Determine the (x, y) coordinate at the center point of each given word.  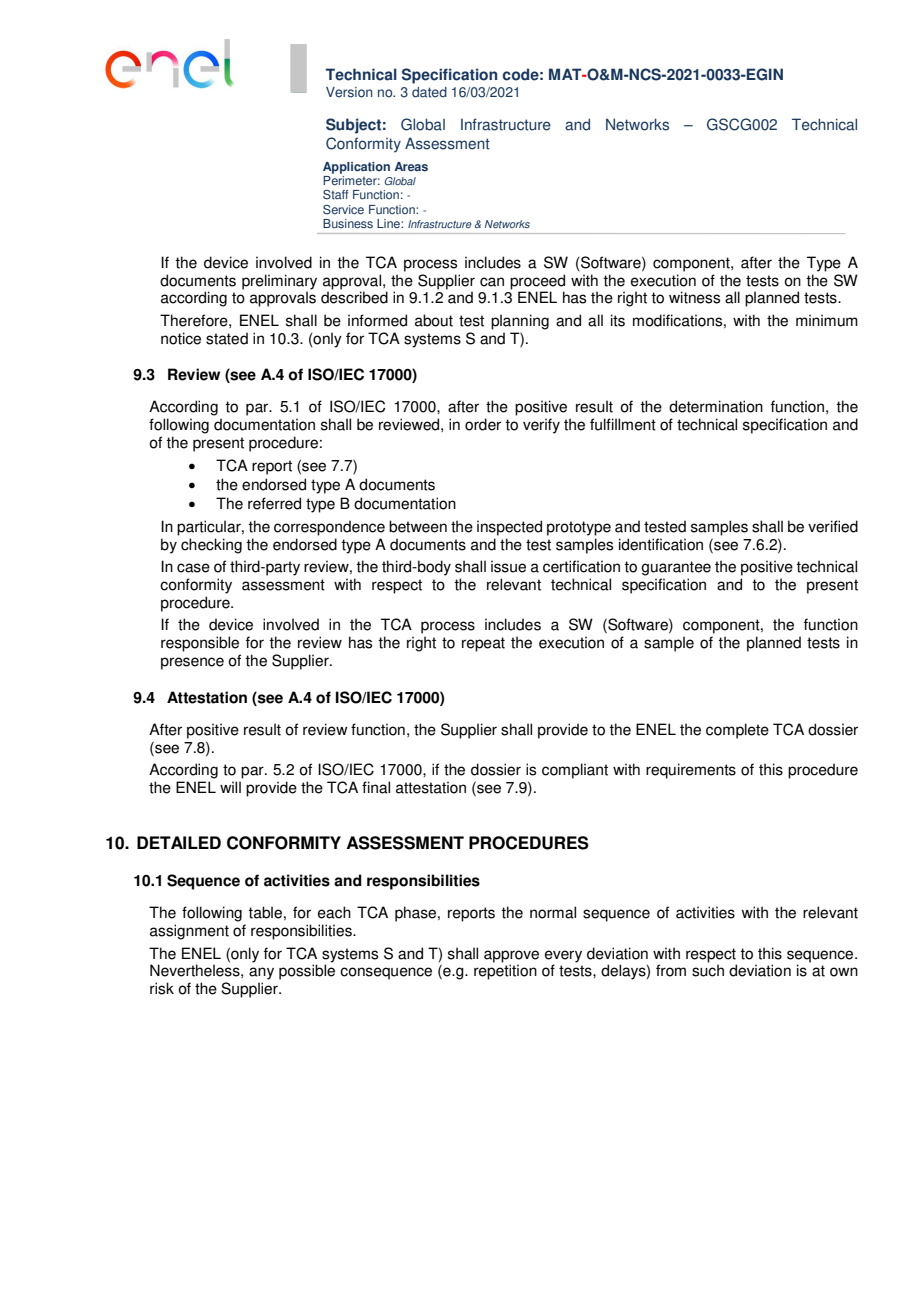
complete (737, 731)
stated (227, 338)
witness (694, 297)
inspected (509, 528)
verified (833, 526)
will (230, 787)
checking (211, 546)
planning (520, 322)
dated (429, 92)
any (261, 973)
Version (349, 92)
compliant (575, 771)
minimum (827, 320)
